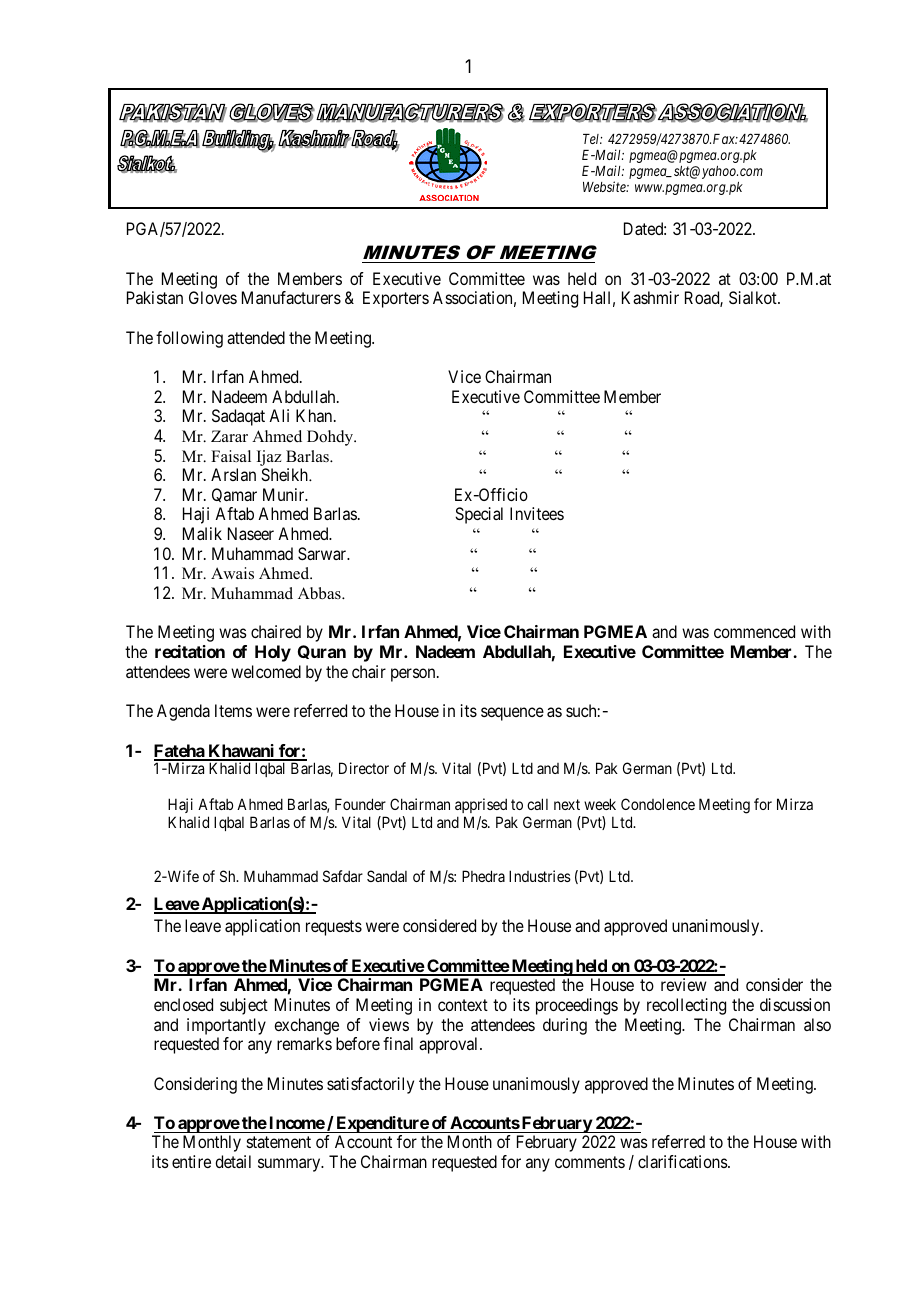 Image resolution: width=924 pixels, height=1307 pixels. I want to click on attended, so click(256, 337).
